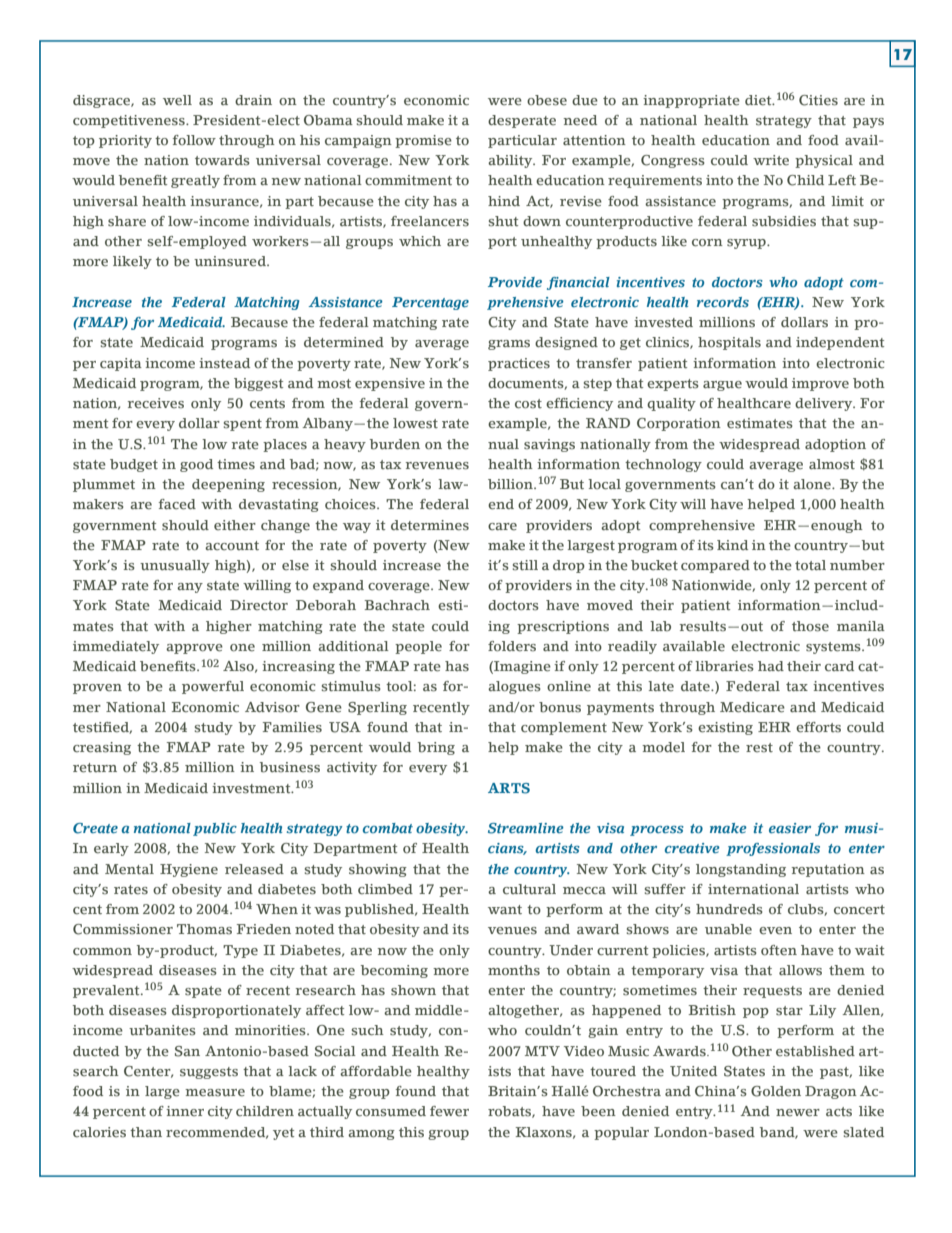 The width and height of the page is (952, 1233). I want to click on Golden, so click(776, 1091).
